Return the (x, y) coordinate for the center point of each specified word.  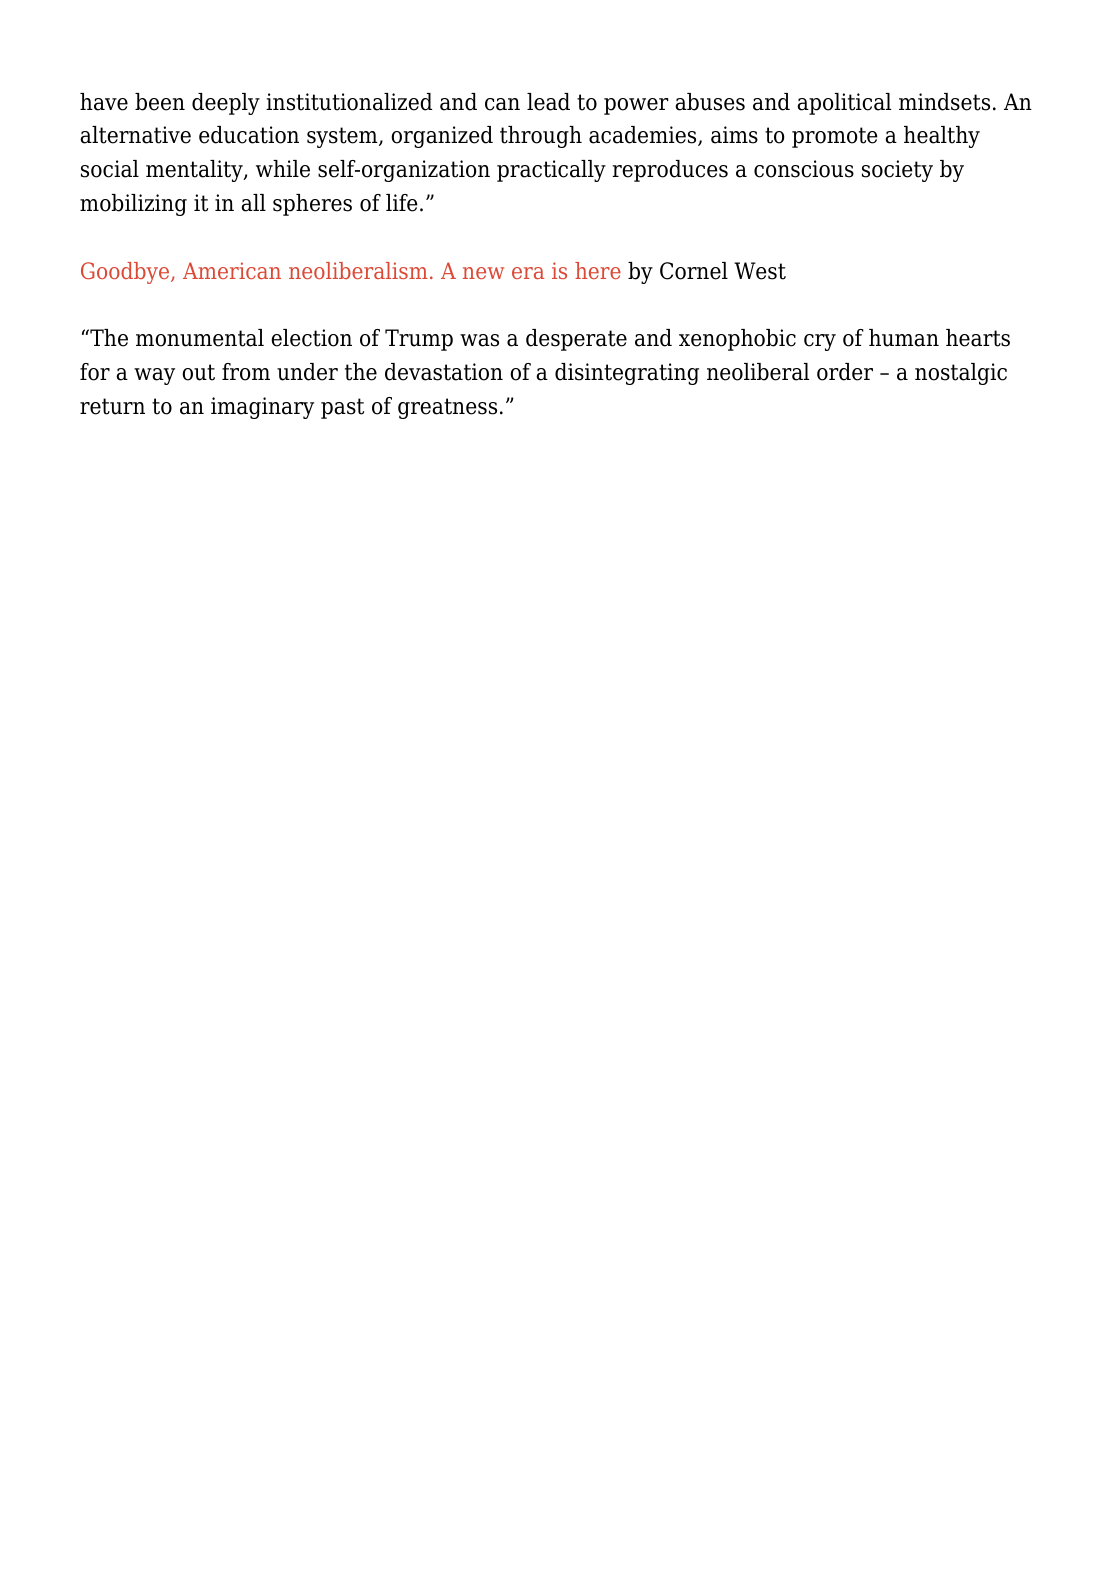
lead (548, 102)
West (760, 271)
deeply (226, 104)
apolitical (844, 104)
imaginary (262, 408)
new (483, 273)
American (232, 270)
